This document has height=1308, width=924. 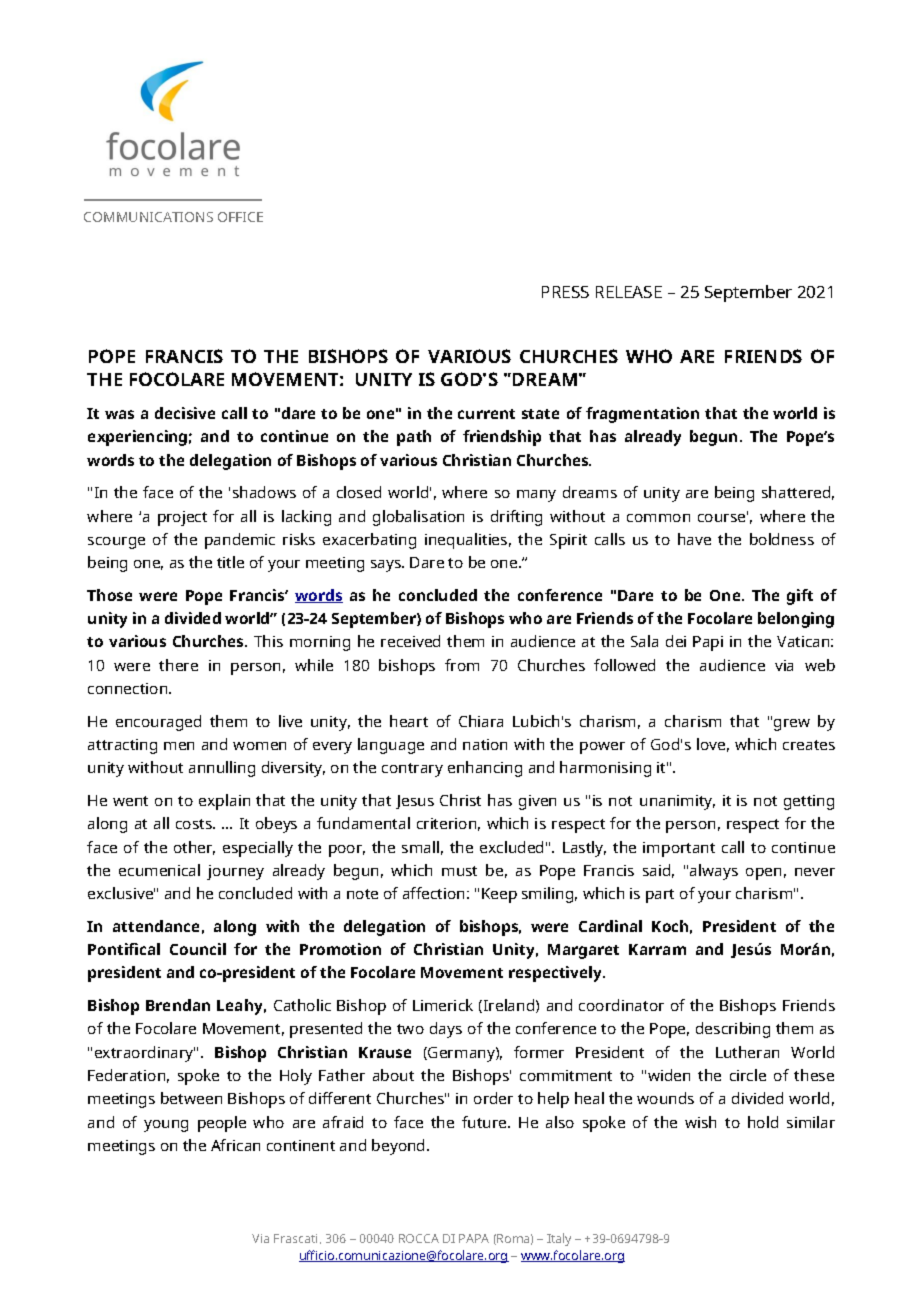 What do you see at coordinates (714, 872) in the document?
I see `always` at bounding box center [714, 872].
